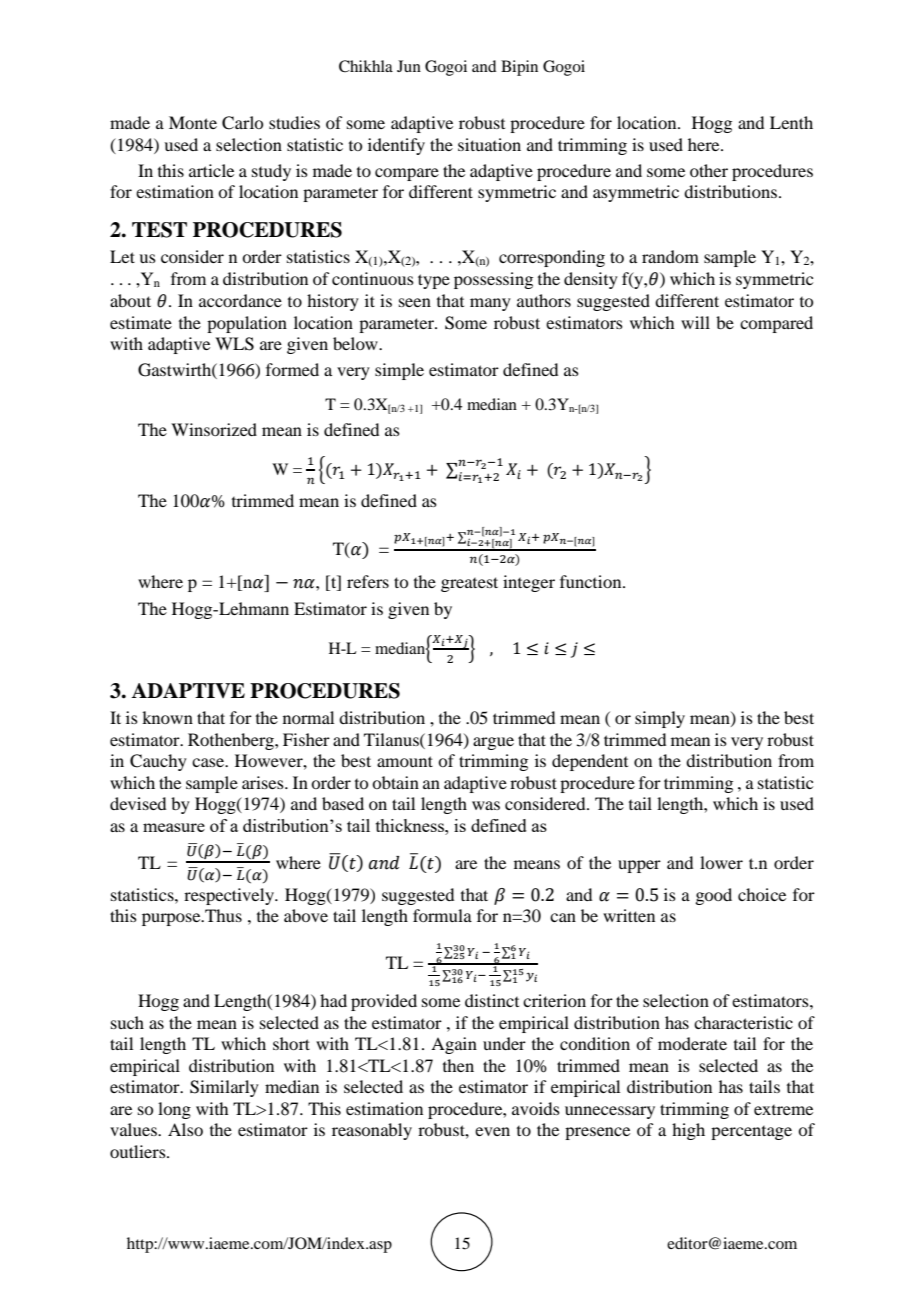 Image resolution: width=924 pixels, height=1308 pixels. What do you see at coordinates (688, 1131) in the screenshot?
I see `high` at bounding box center [688, 1131].
